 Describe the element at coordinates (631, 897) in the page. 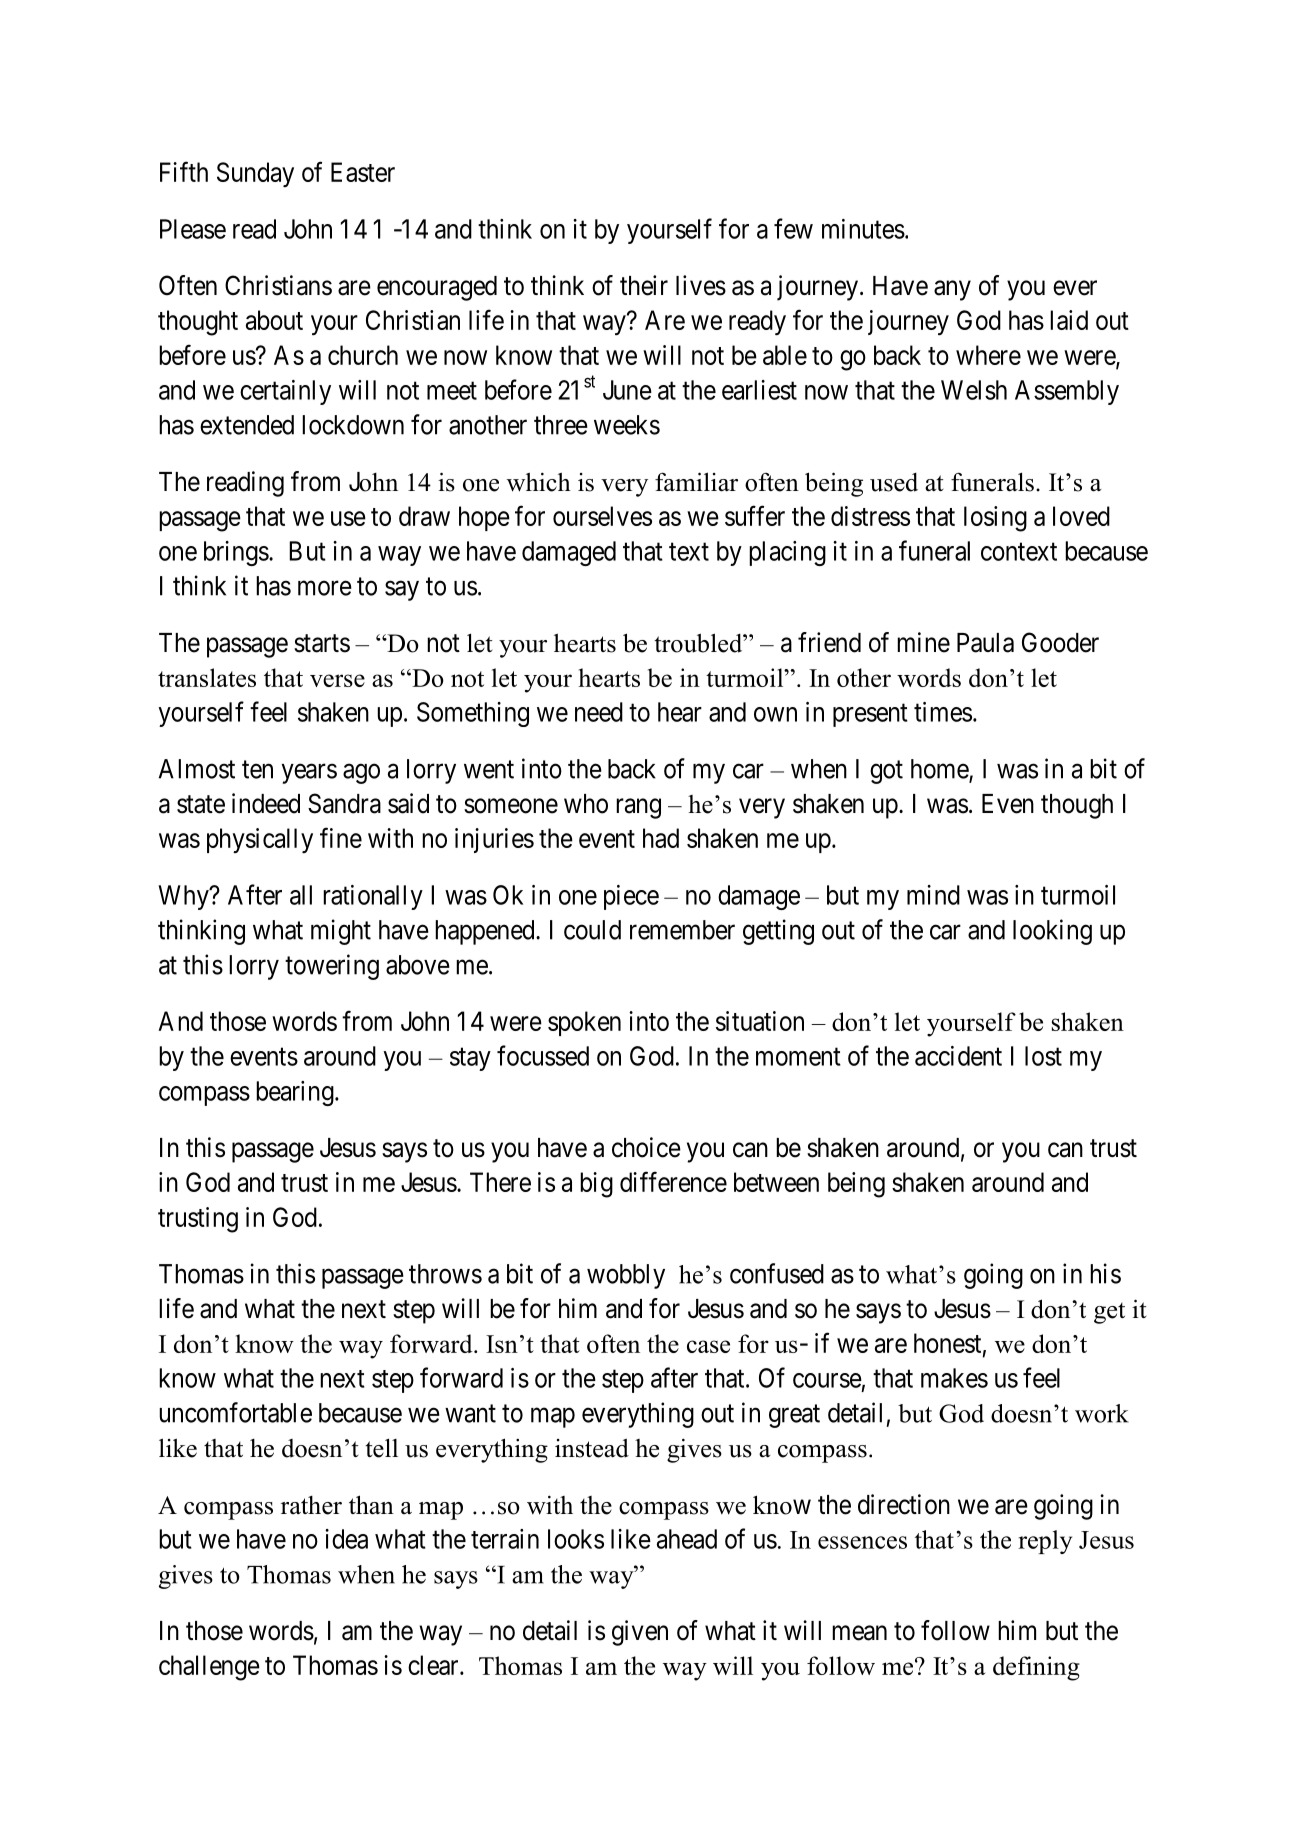

I see `piece` at that location.
